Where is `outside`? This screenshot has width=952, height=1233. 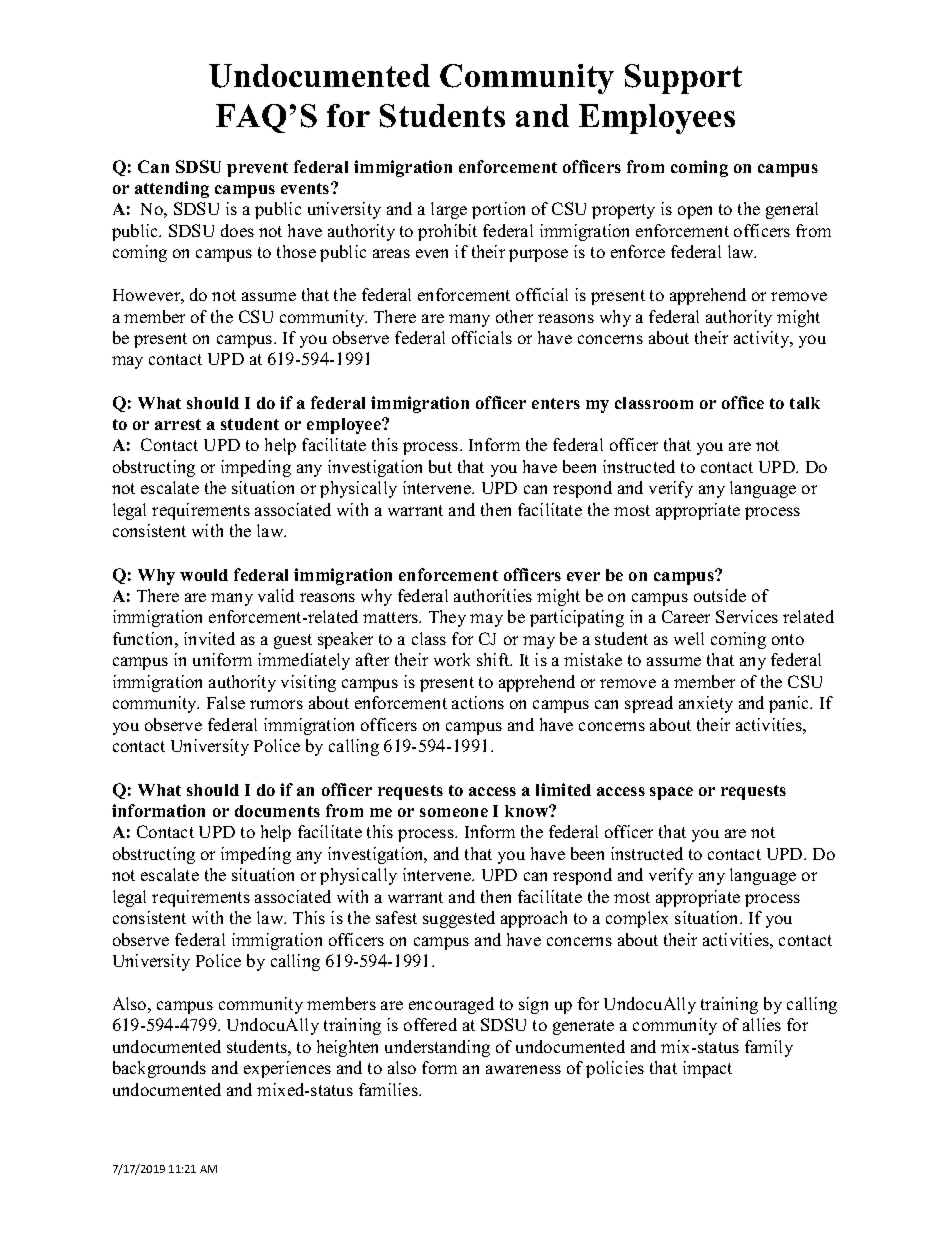 outside is located at coordinates (720, 595).
